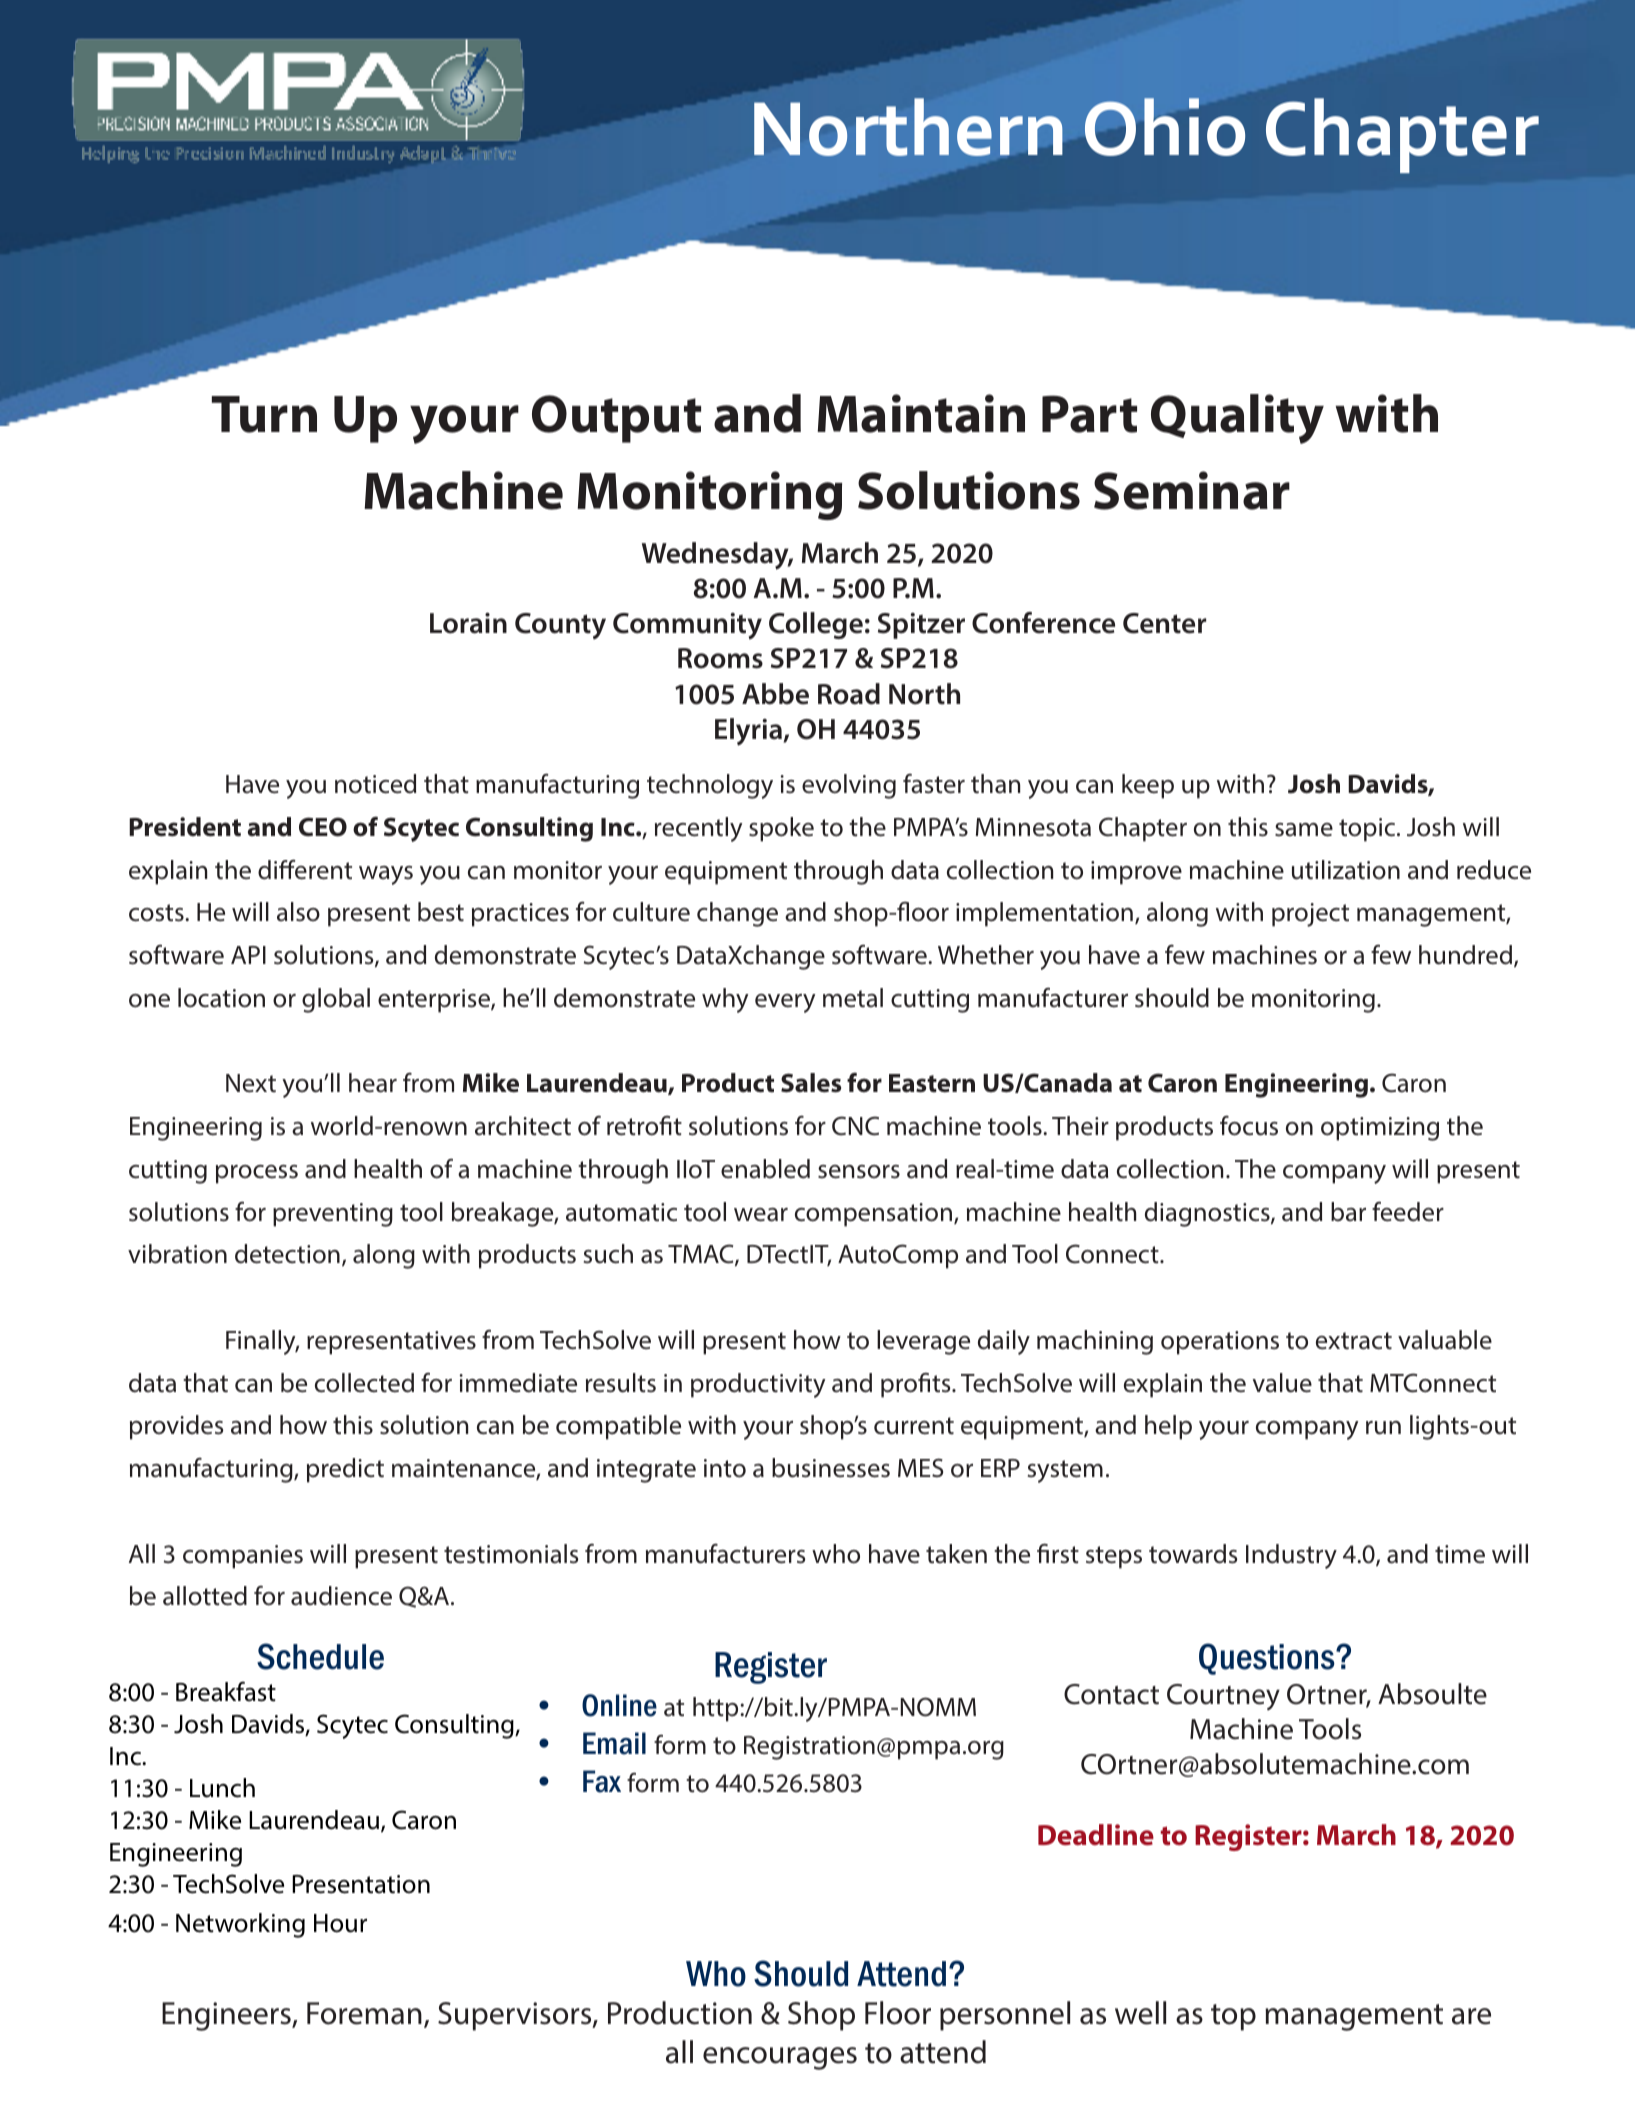 The image size is (1635, 2116). Describe the element at coordinates (323, 827) in the document. I see `CEO` at that location.
